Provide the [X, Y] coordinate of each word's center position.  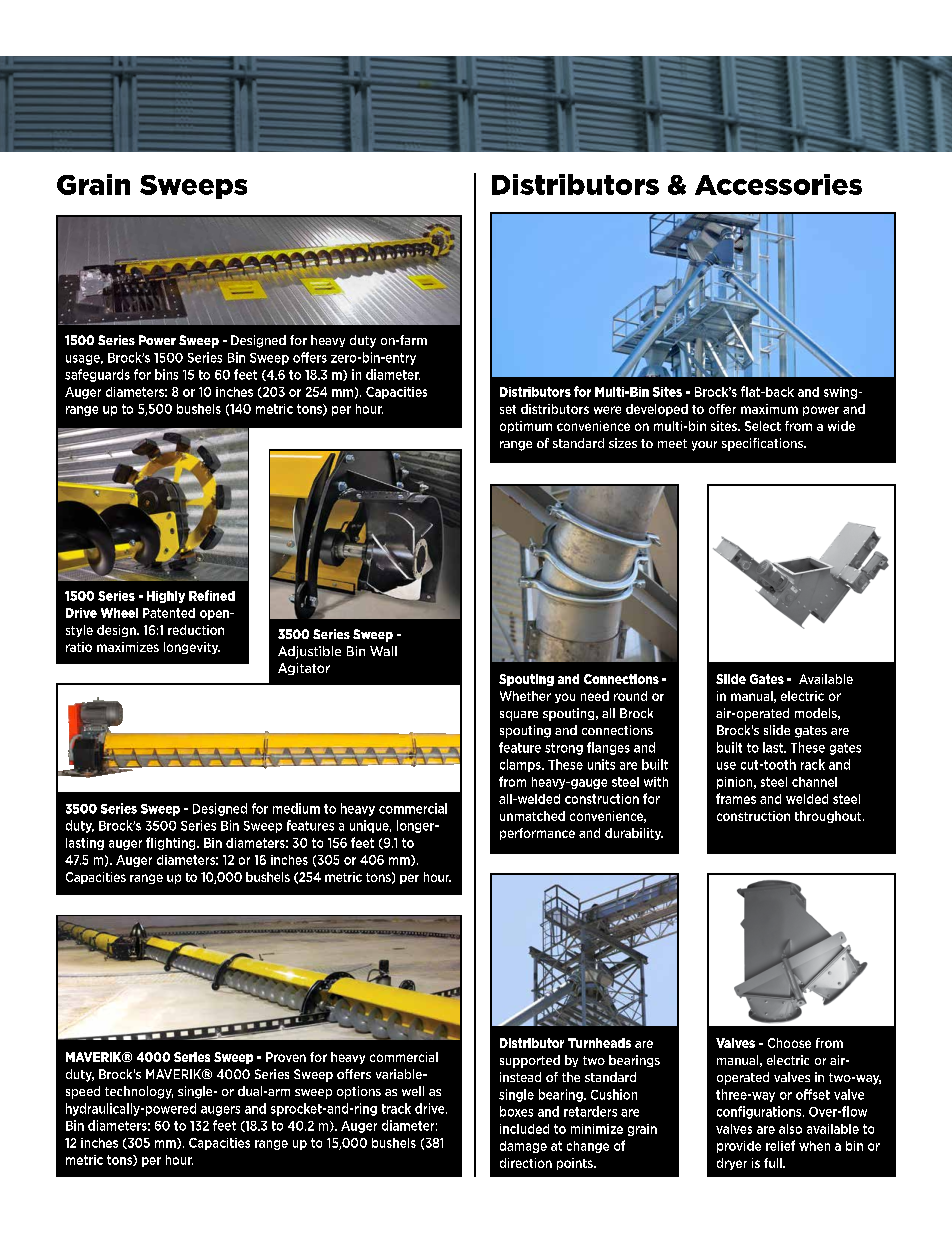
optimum [526, 427]
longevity [192, 648]
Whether [525, 696]
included [524, 1129]
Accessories [778, 184]
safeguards [97, 375]
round [630, 696]
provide [739, 1147]
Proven [286, 1057]
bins [166, 374]
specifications [763, 444]
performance [537, 834]
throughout [829, 817]
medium [296, 808]
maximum [769, 409]
